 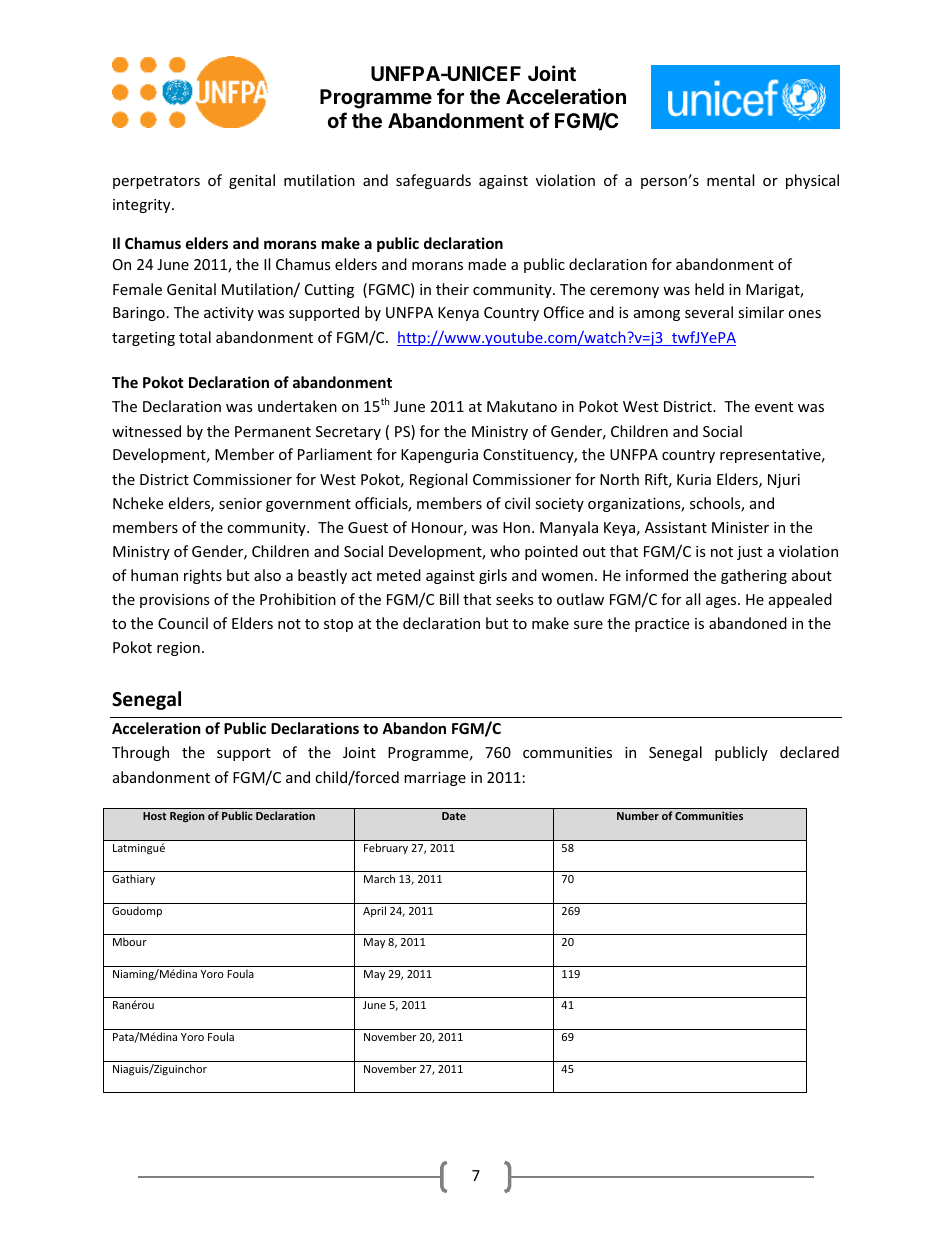 I want to click on safeguards, so click(x=433, y=181).
